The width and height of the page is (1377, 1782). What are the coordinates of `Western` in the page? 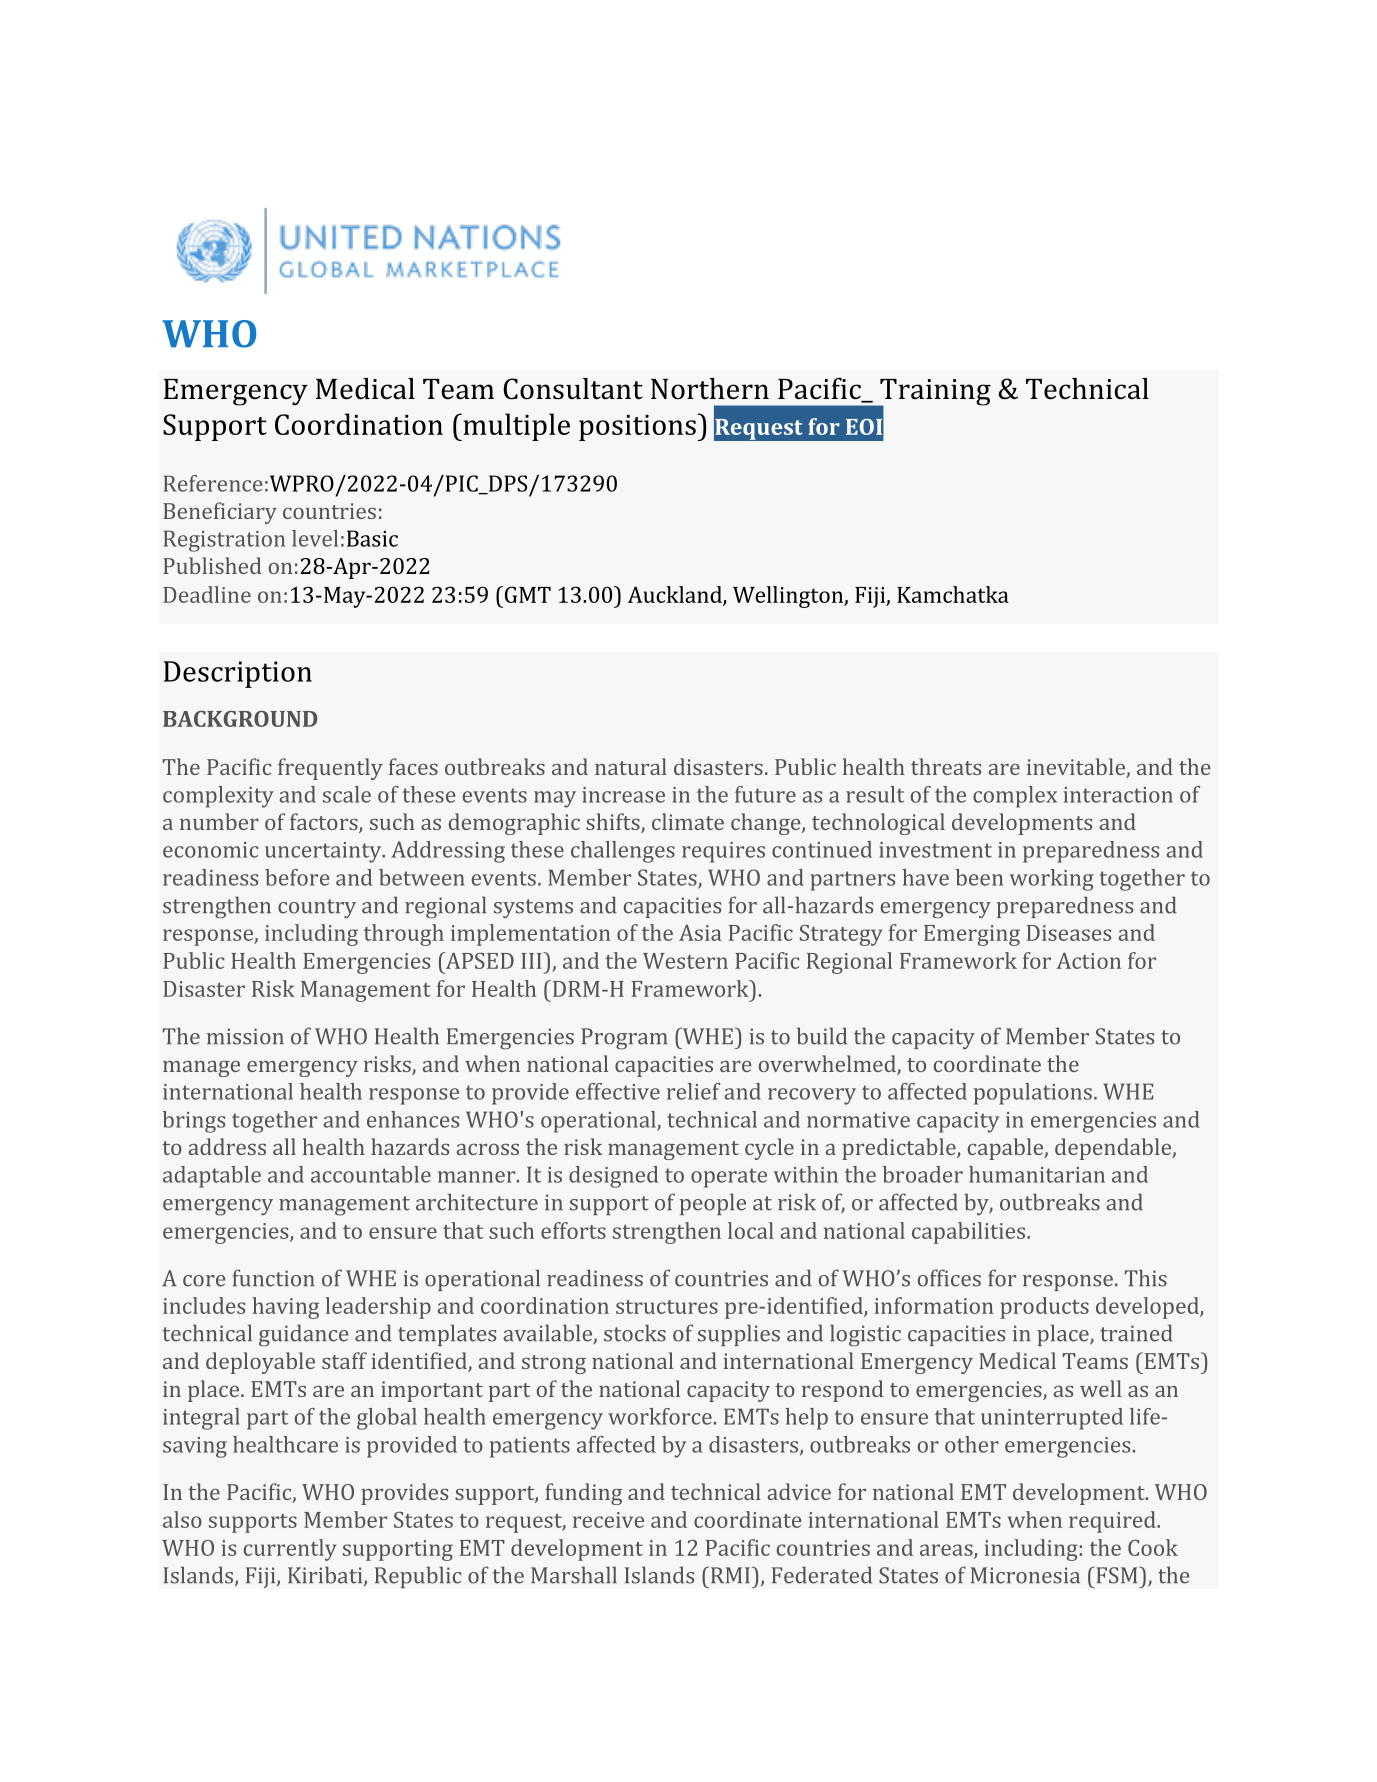 It's located at (685, 961).
